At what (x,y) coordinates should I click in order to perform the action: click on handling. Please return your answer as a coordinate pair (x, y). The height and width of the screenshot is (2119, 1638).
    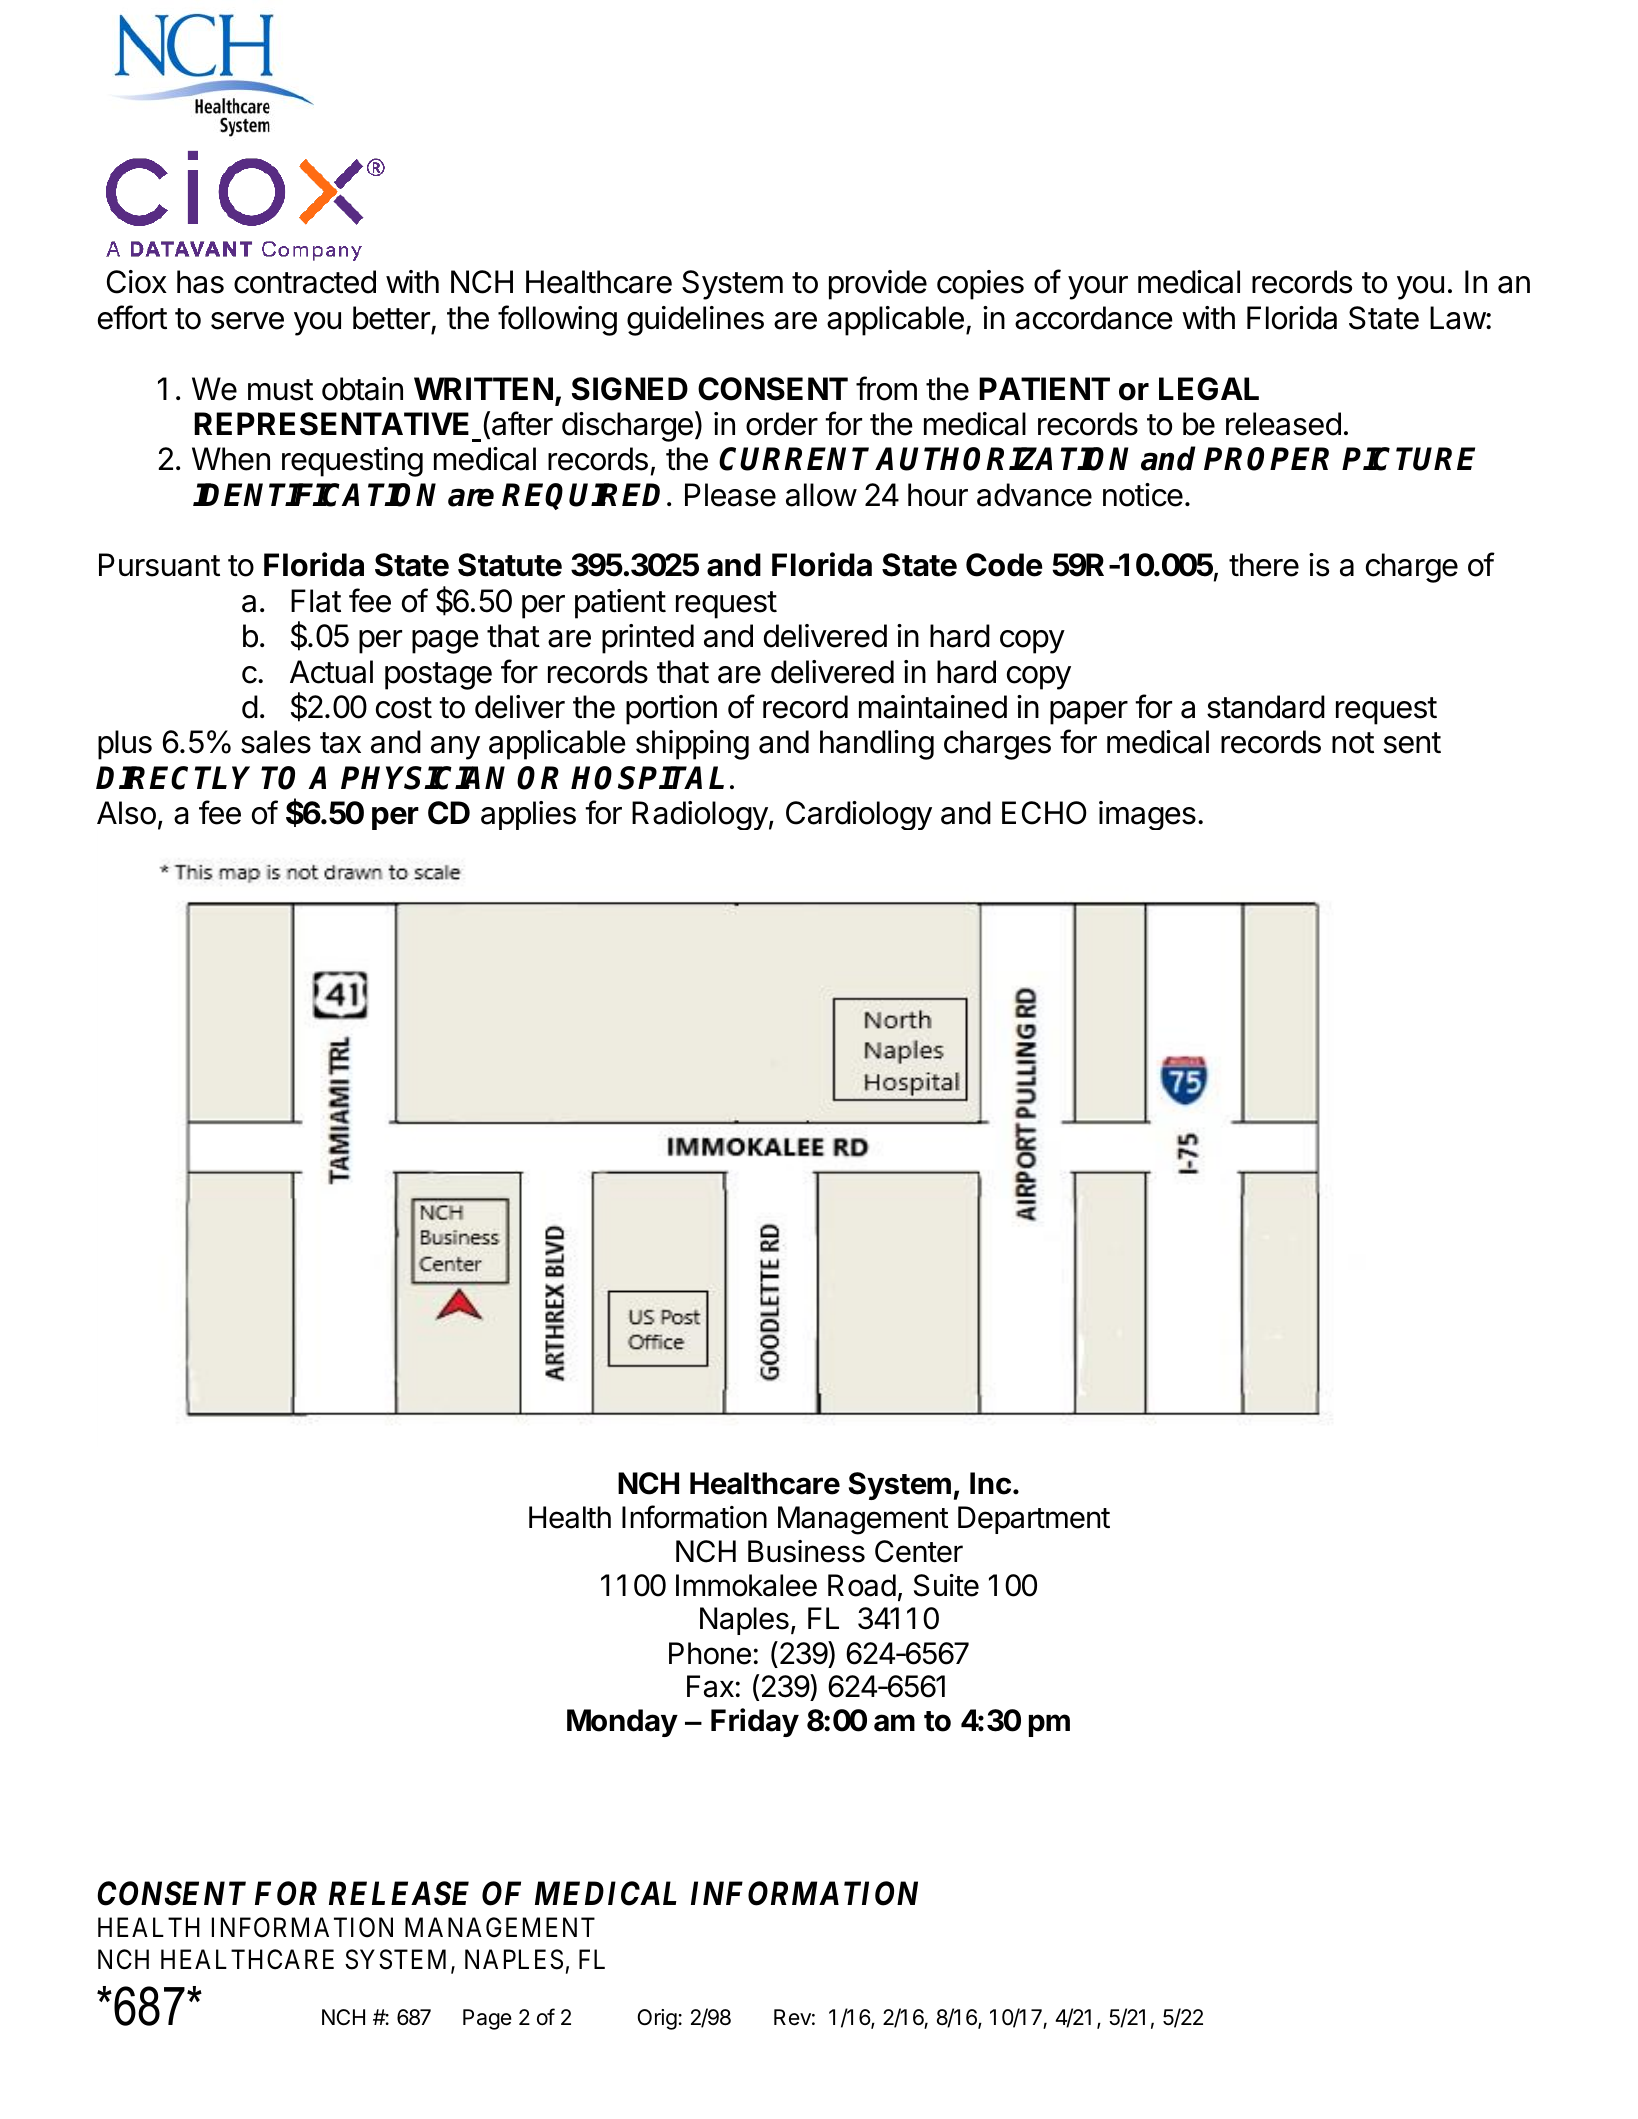
    Looking at the image, I should click on (877, 745).
